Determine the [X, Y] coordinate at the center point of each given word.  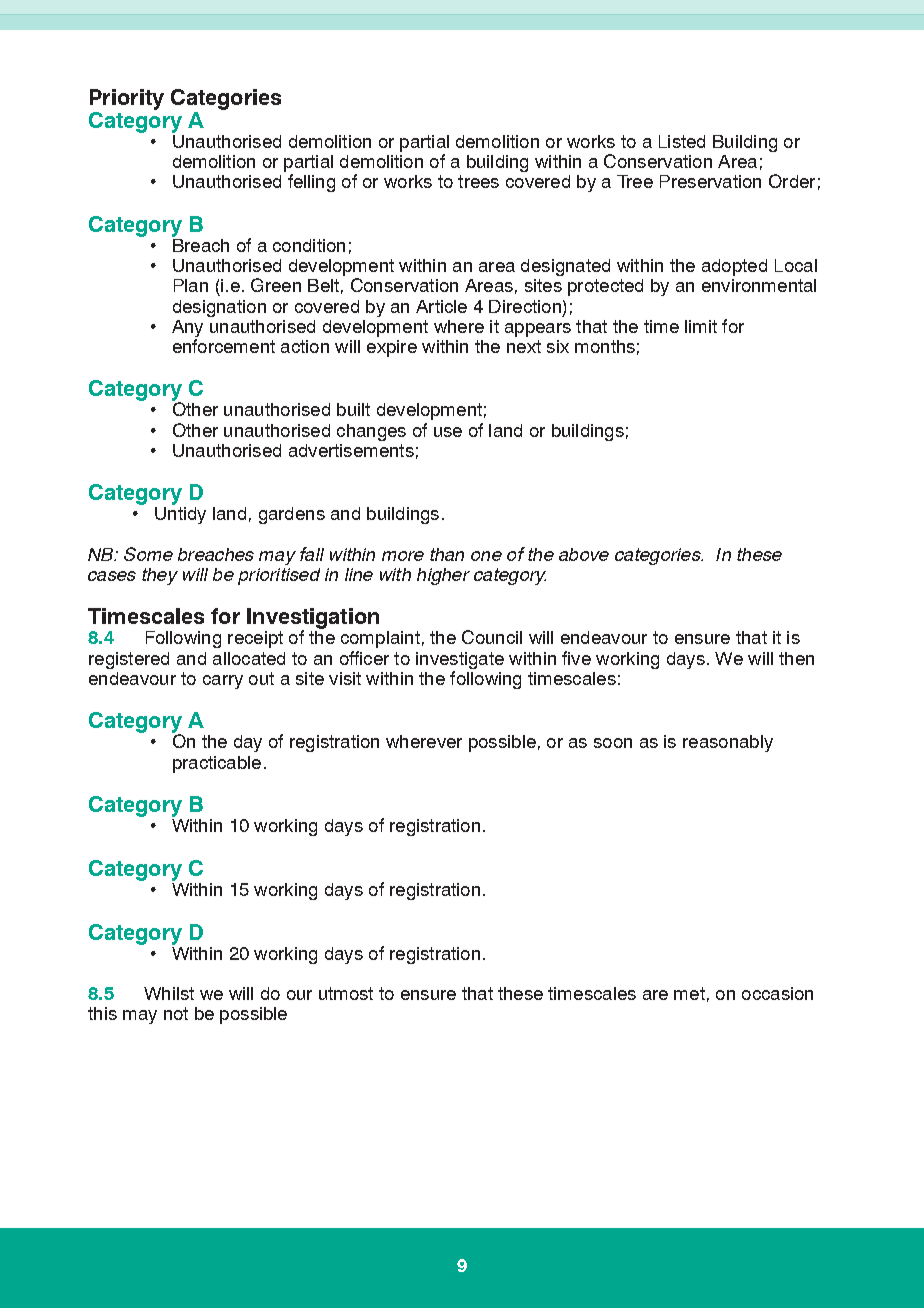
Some [148, 554]
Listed [682, 141]
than [447, 554]
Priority [127, 99]
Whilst [169, 993]
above [584, 554]
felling [311, 183]
